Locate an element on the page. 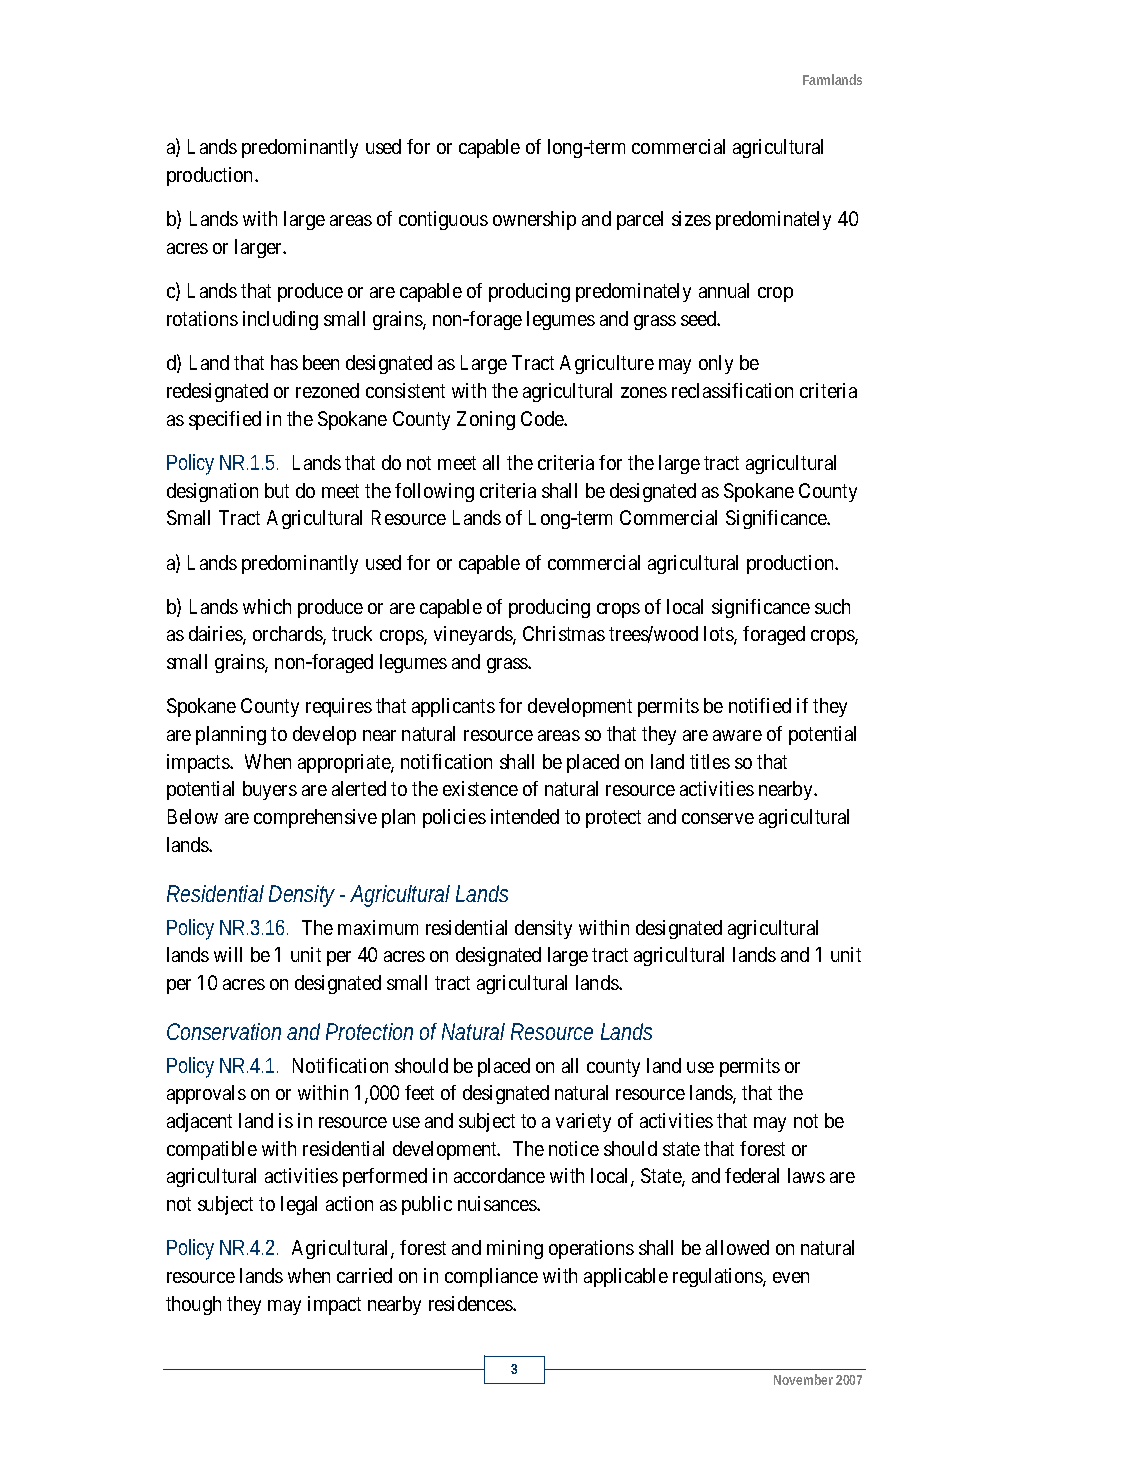 Image resolution: width=1129 pixels, height=1461 pixels. federal is located at coordinates (752, 1175).
